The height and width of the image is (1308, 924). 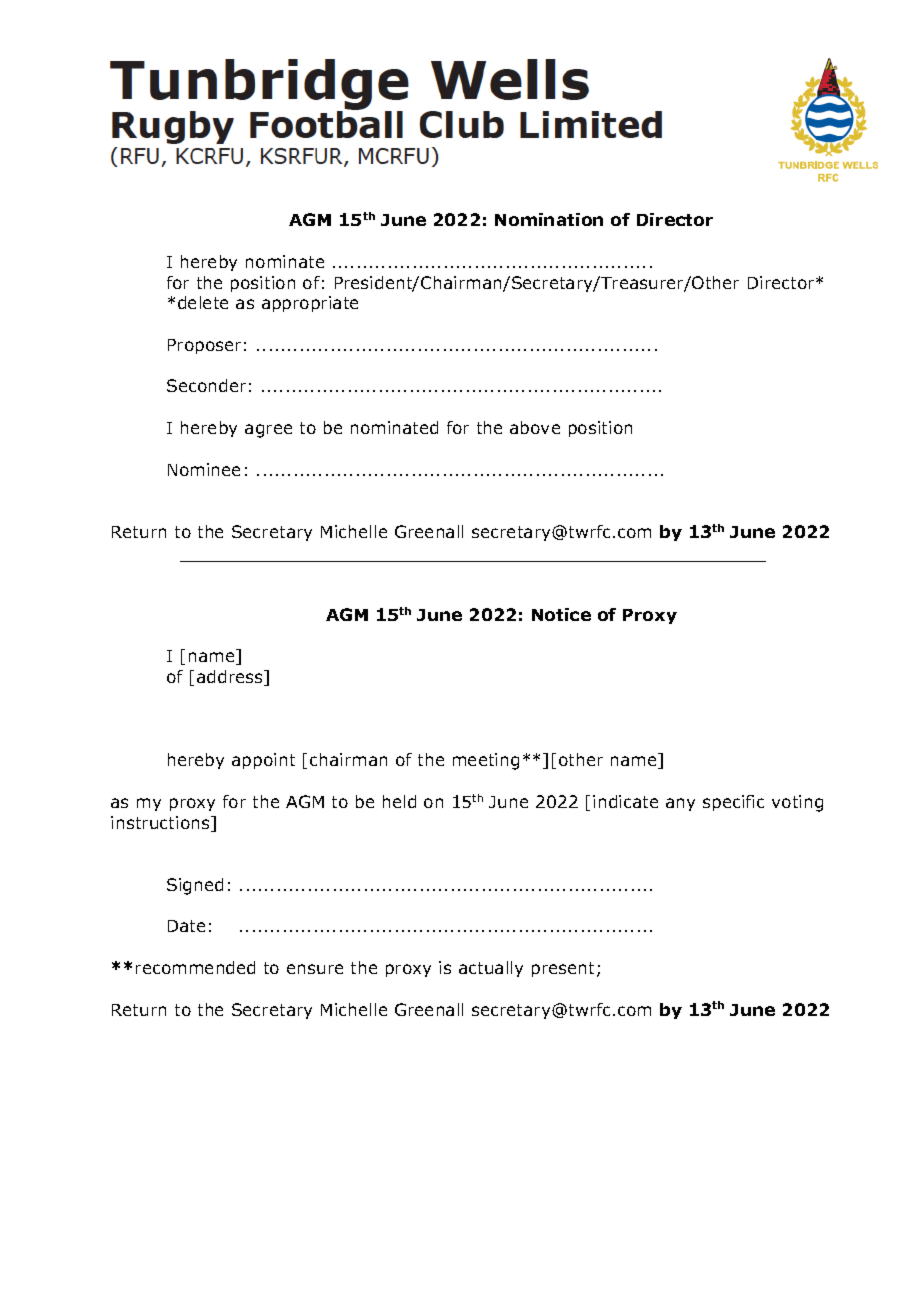 What do you see at coordinates (565, 969) in the image?
I see `present` at bounding box center [565, 969].
